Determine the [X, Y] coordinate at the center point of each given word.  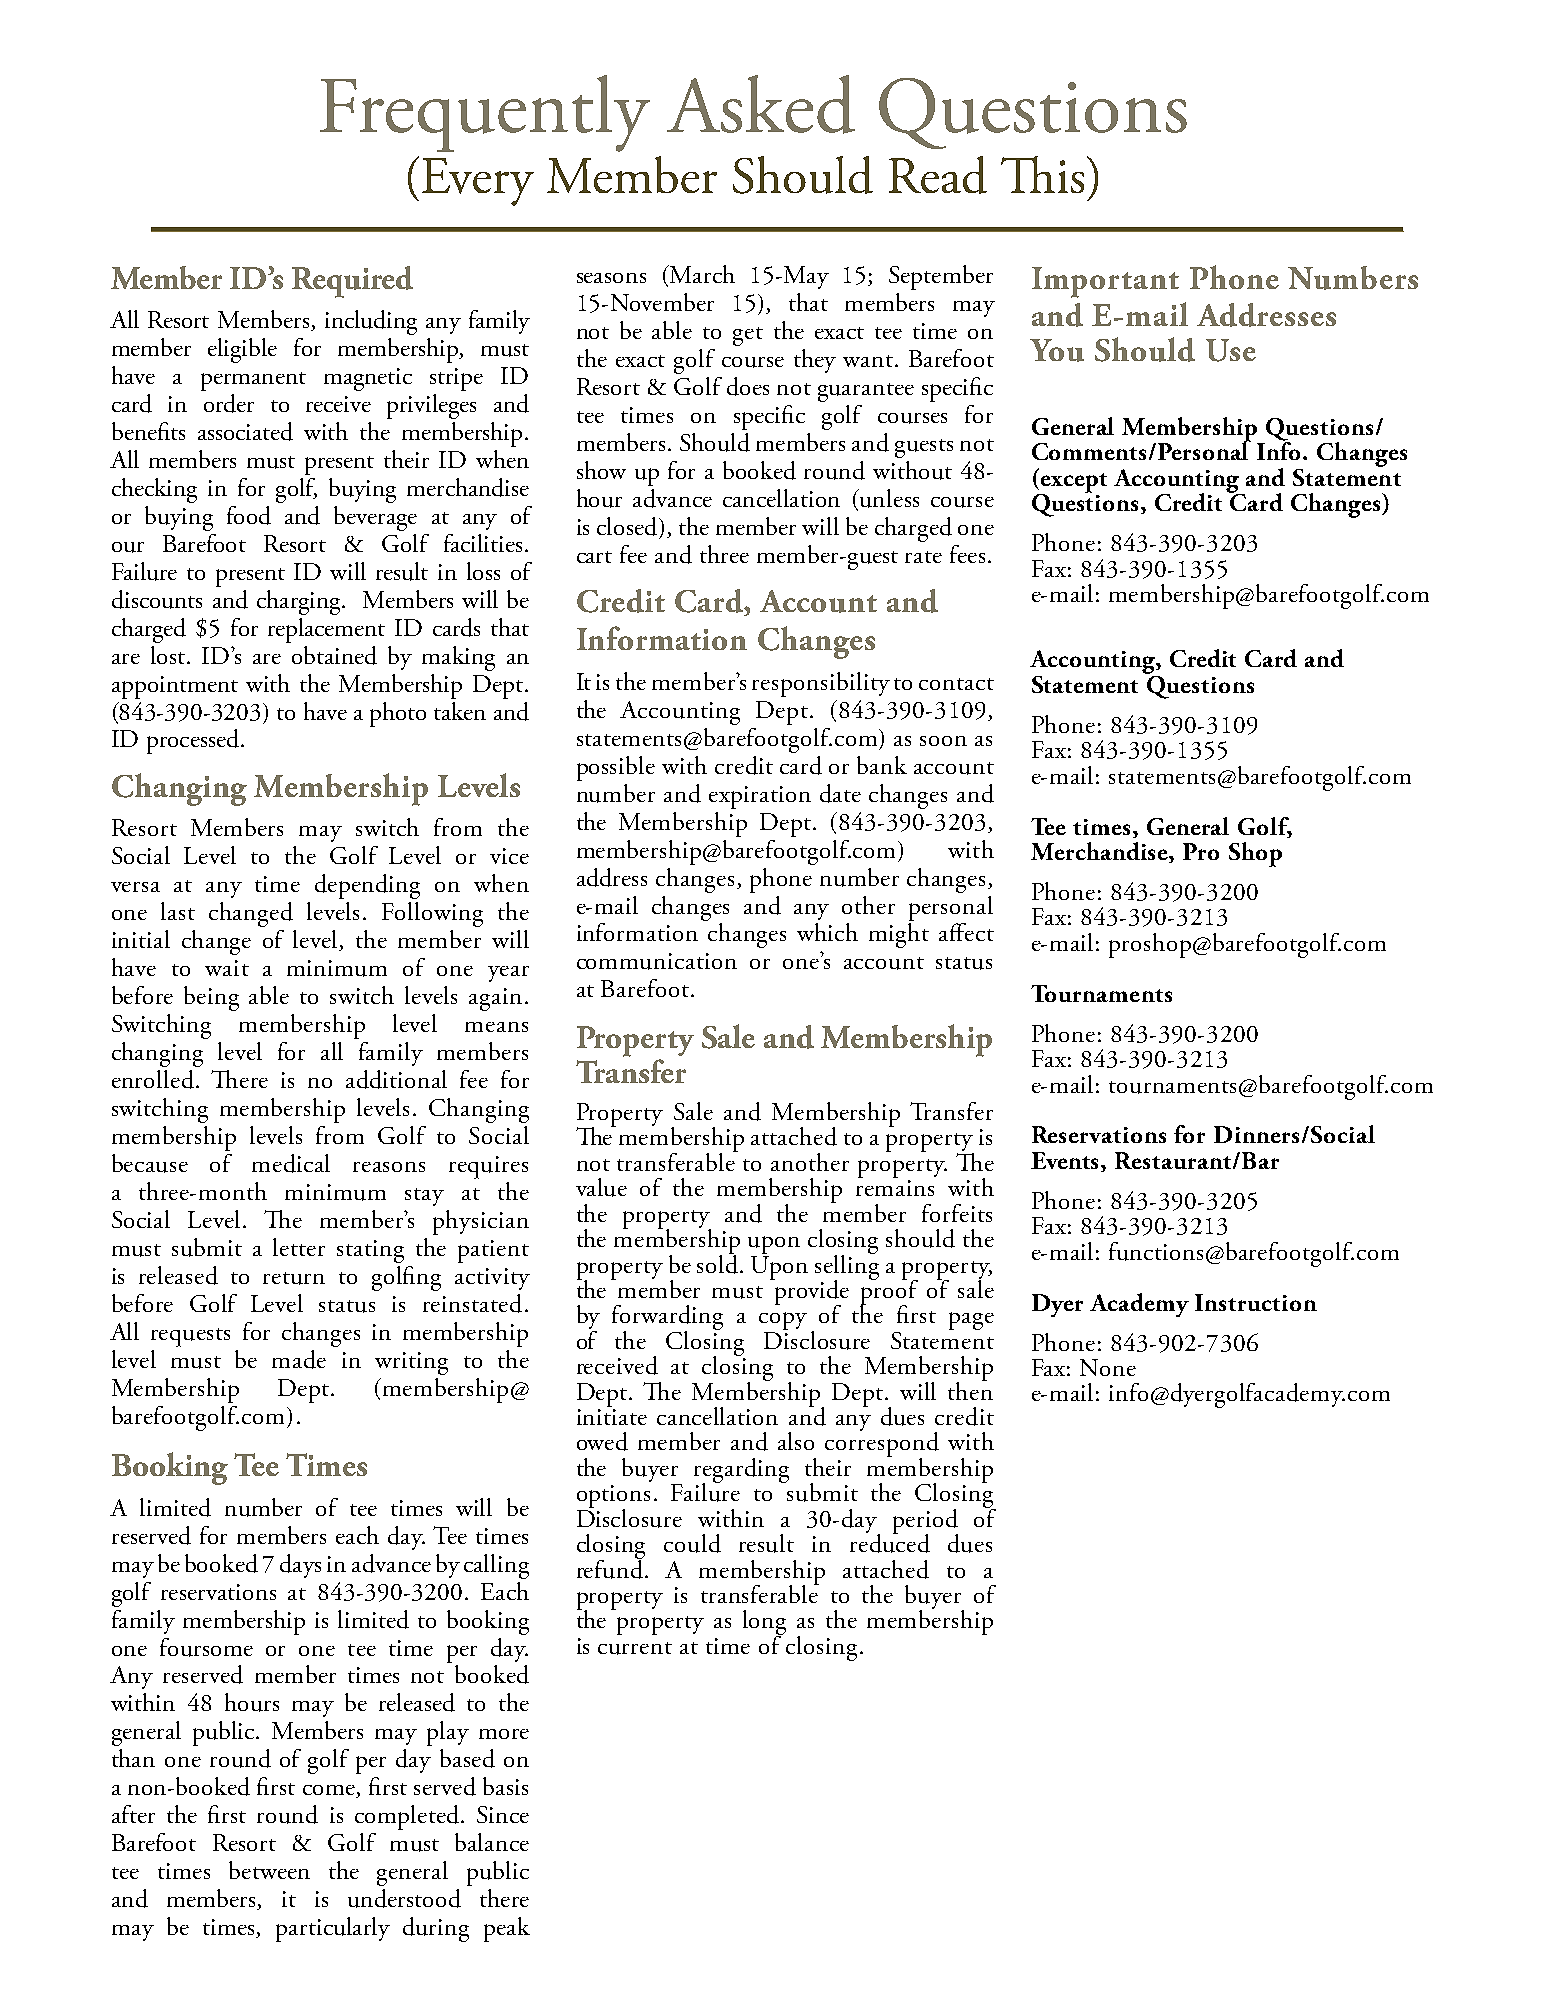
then [970, 1389]
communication [657, 961]
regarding [741, 1471]
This [1042, 174]
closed [628, 526]
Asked [761, 104]
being [211, 998]
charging [300, 602]
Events [1066, 1162]
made [299, 1359]
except [1072, 484]
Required [352, 282]
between [269, 1870]
